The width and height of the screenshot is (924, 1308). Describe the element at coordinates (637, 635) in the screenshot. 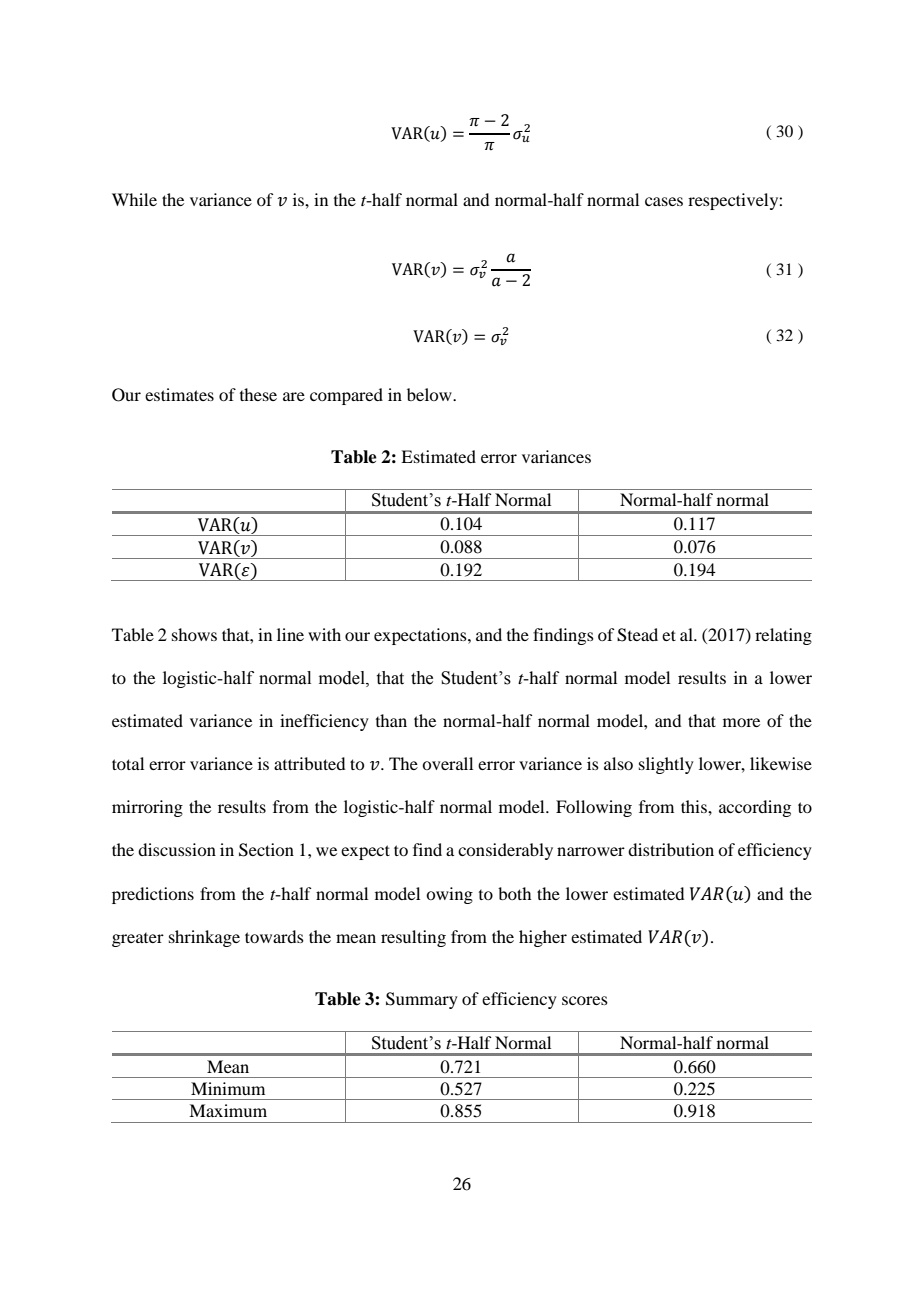

I see `Stead` at that location.
